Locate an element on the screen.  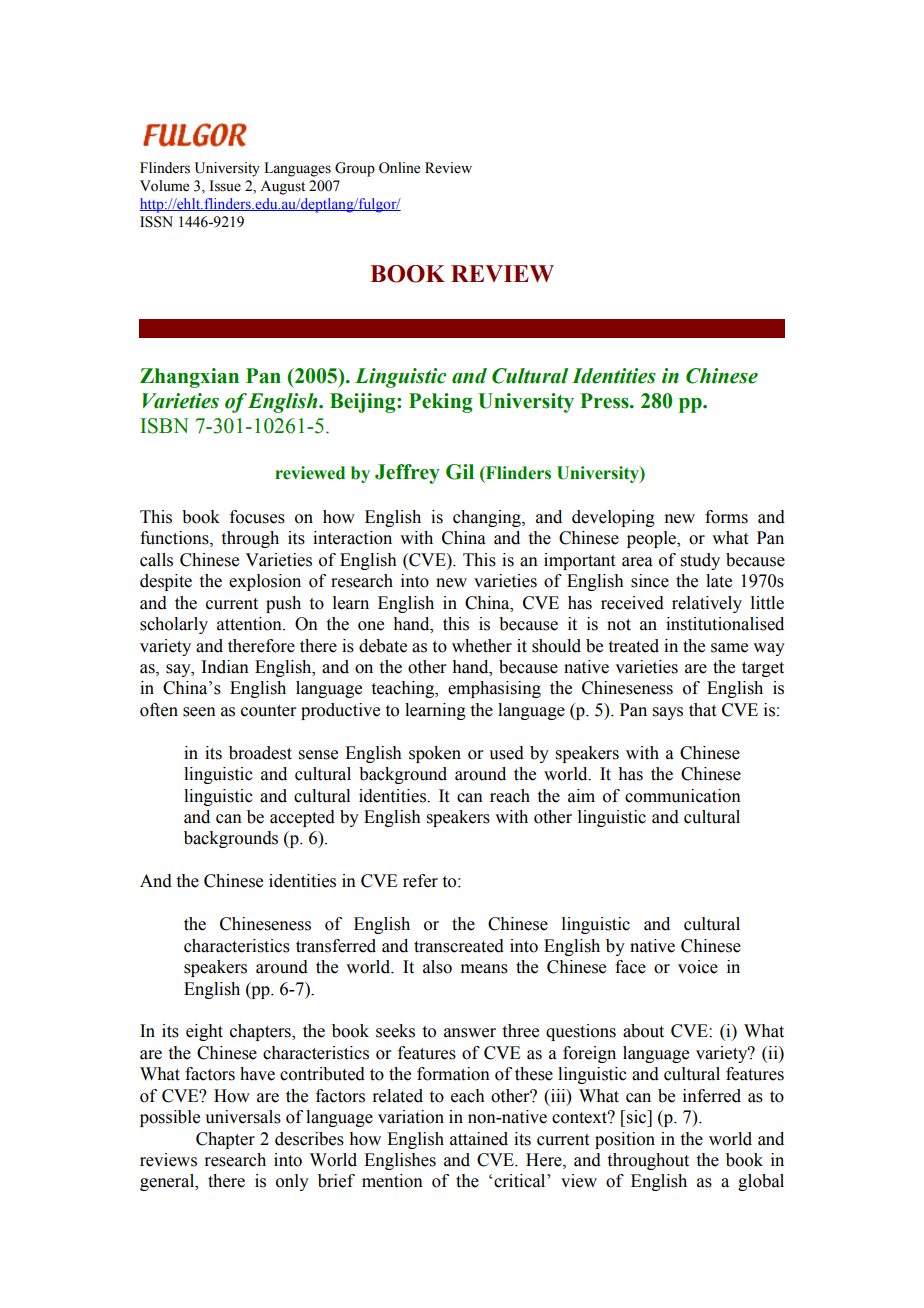
communication is located at coordinates (683, 796).
